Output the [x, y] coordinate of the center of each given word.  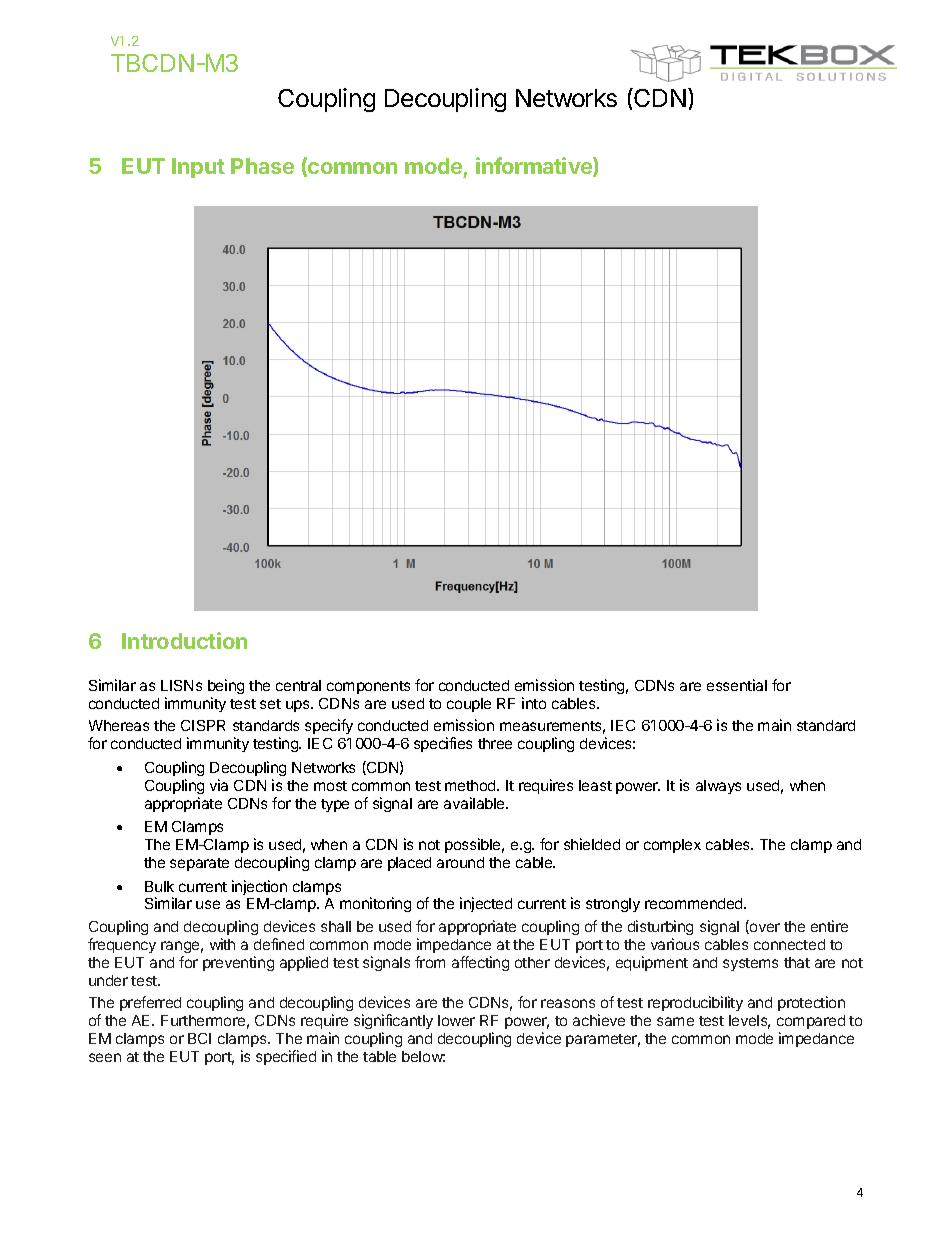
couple [469, 705]
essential [737, 685]
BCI [199, 1038]
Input [198, 168]
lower [456, 1020]
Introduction [184, 640]
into [534, 703]
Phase [262, 166]
